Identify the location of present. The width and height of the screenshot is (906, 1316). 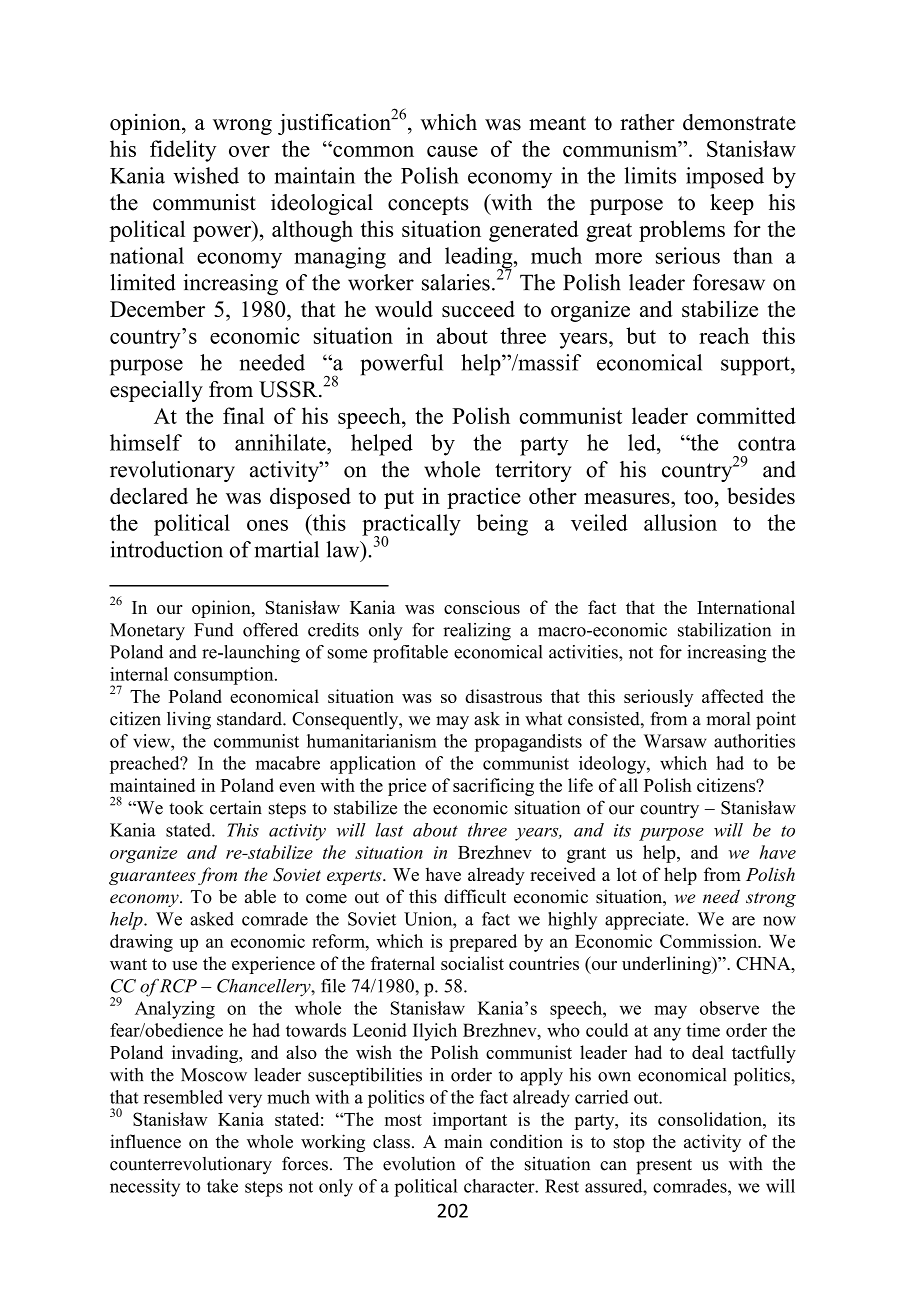
(664, 1167).
